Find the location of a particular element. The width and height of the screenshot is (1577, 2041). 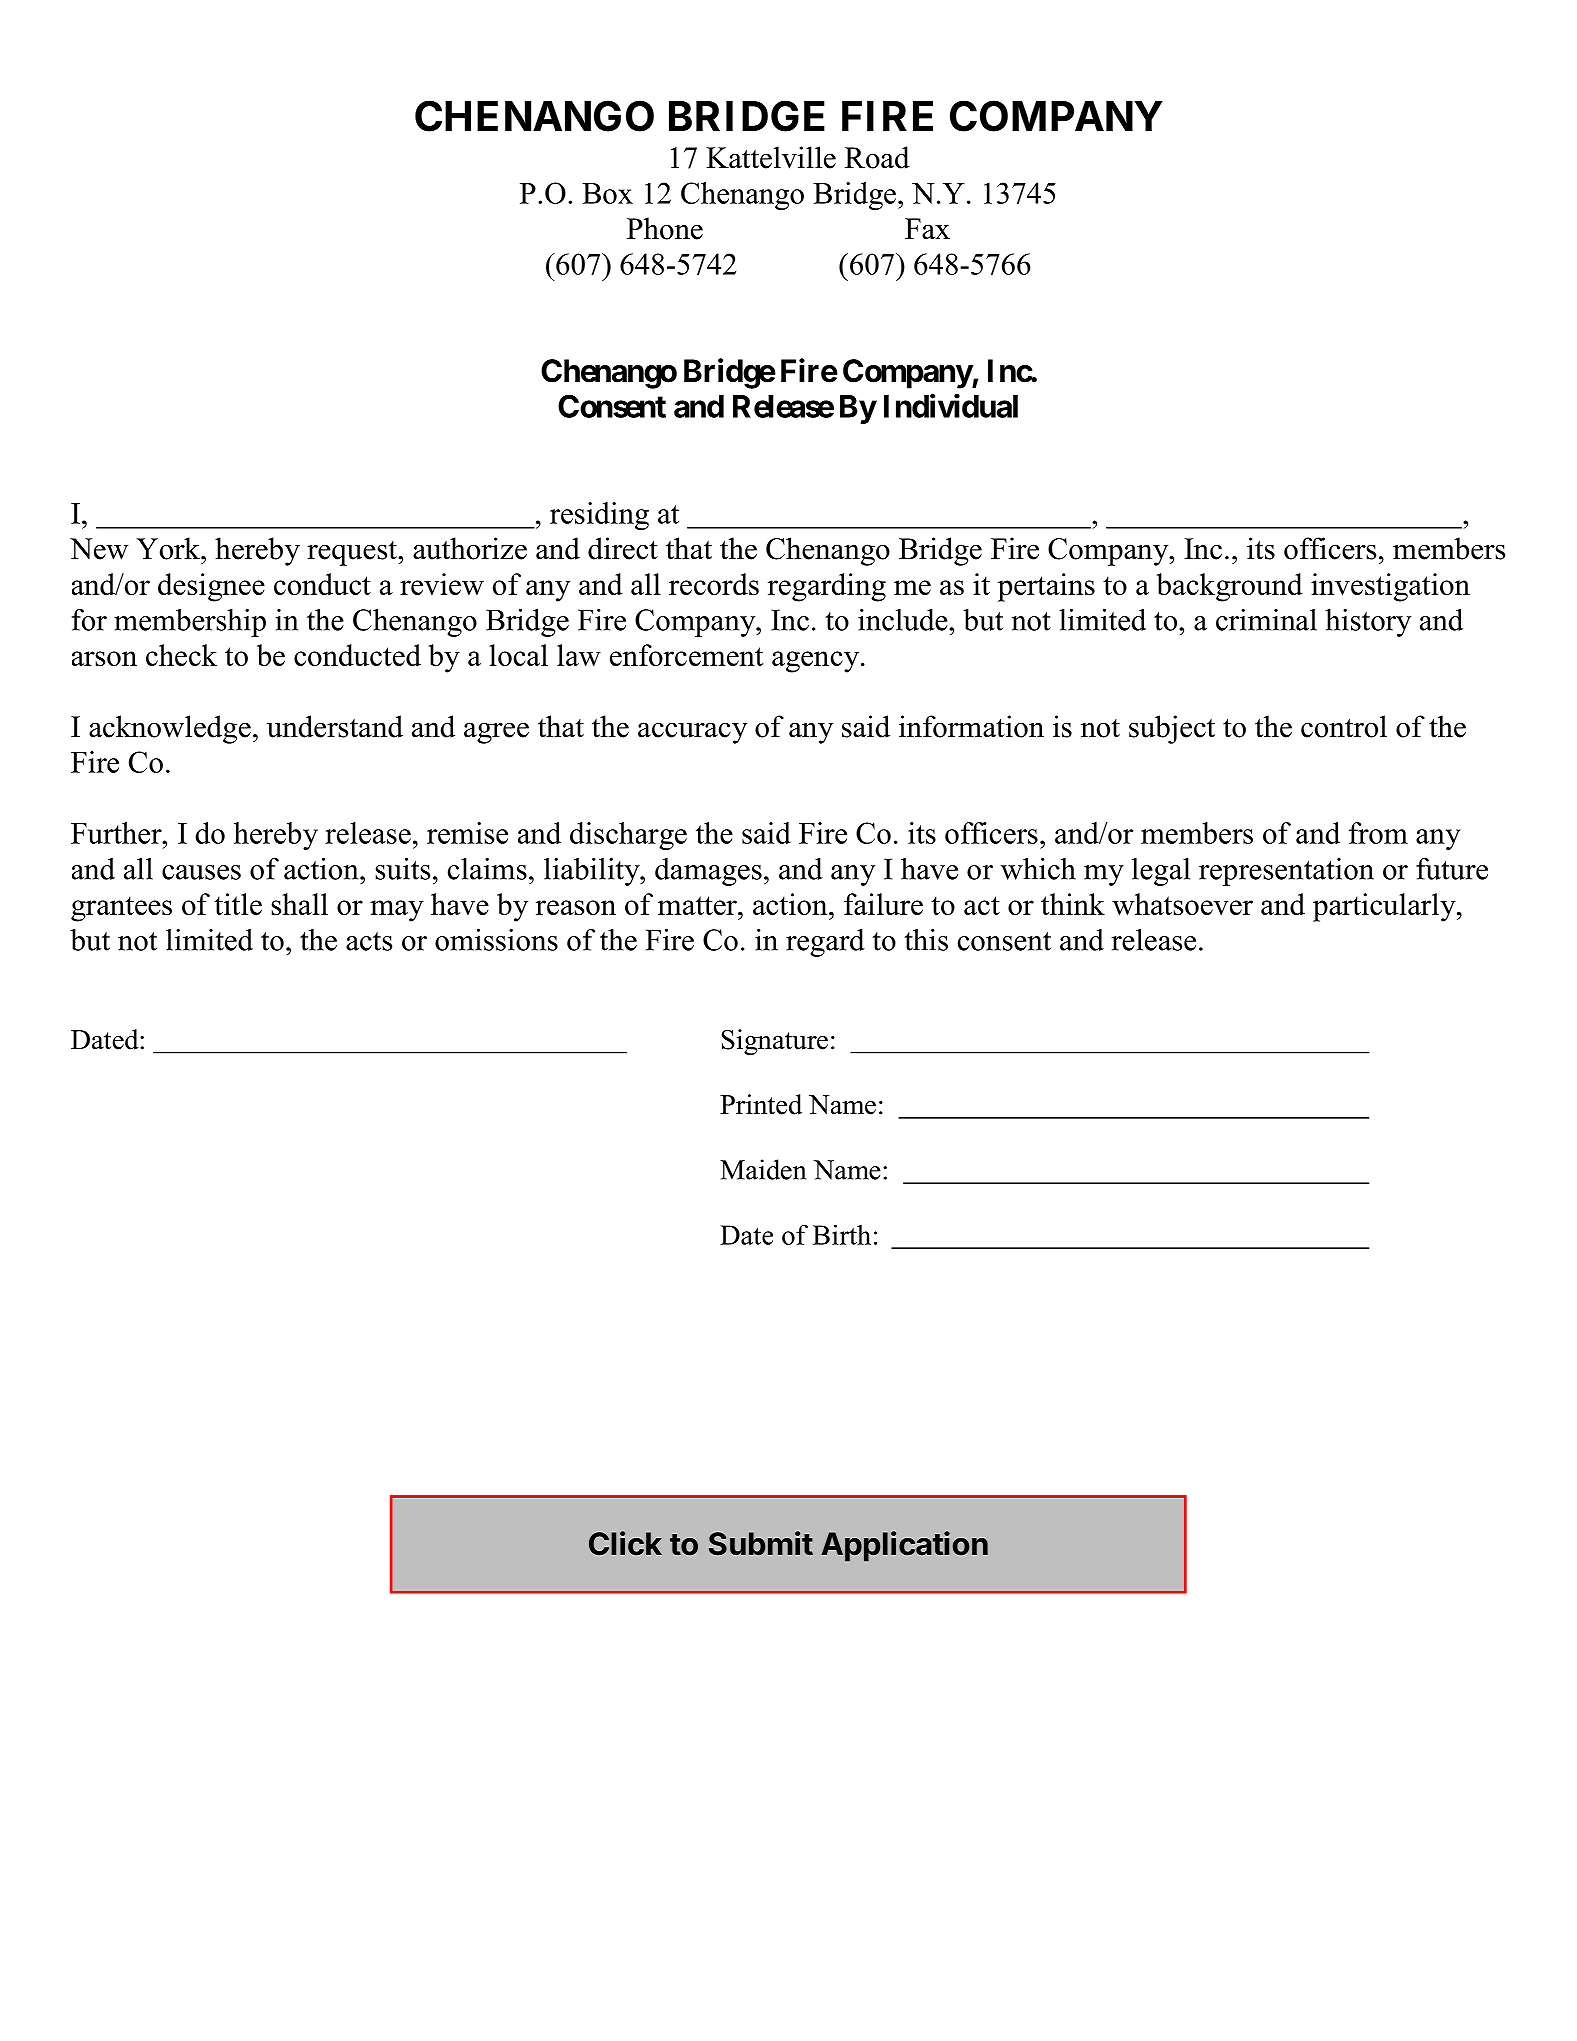

Box is located at coordinates (607, 193).
